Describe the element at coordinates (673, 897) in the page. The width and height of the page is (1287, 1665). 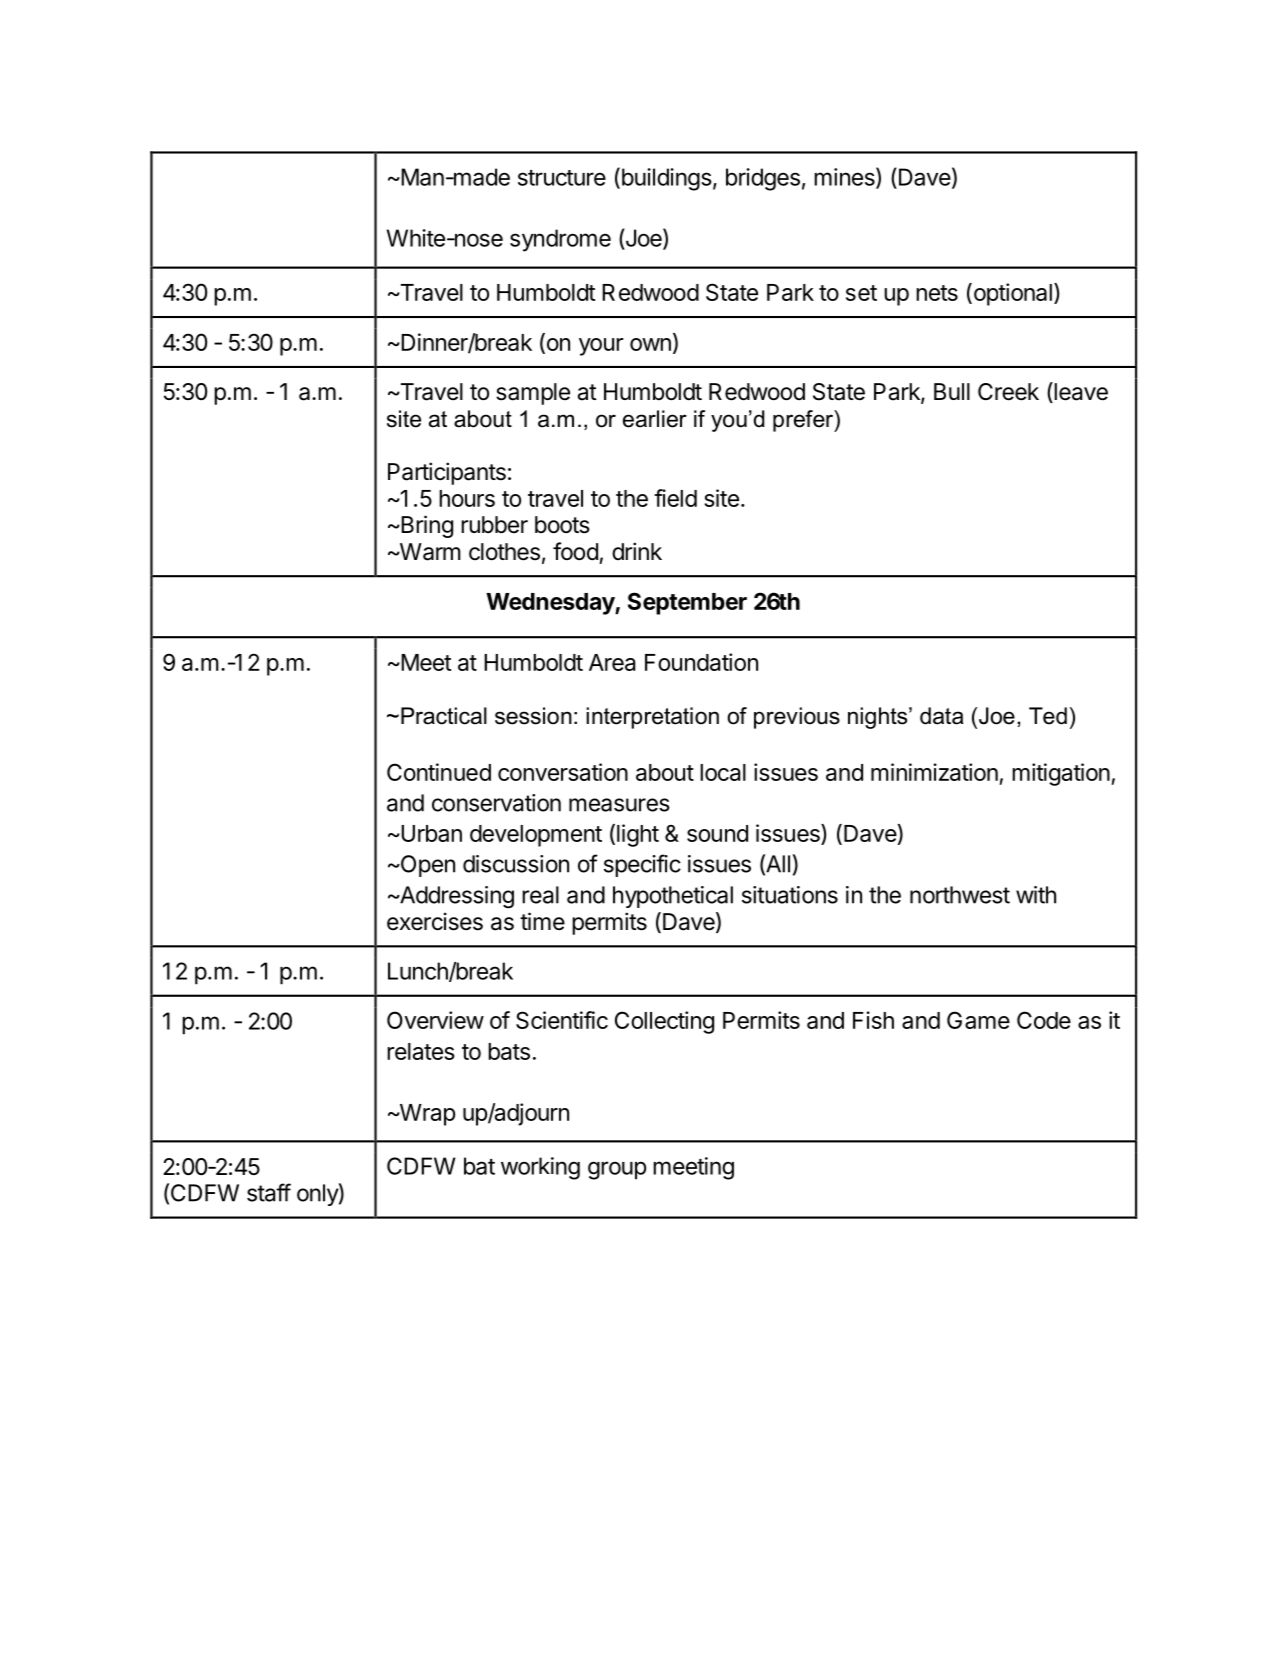
I see `hypothetical` at that location.
